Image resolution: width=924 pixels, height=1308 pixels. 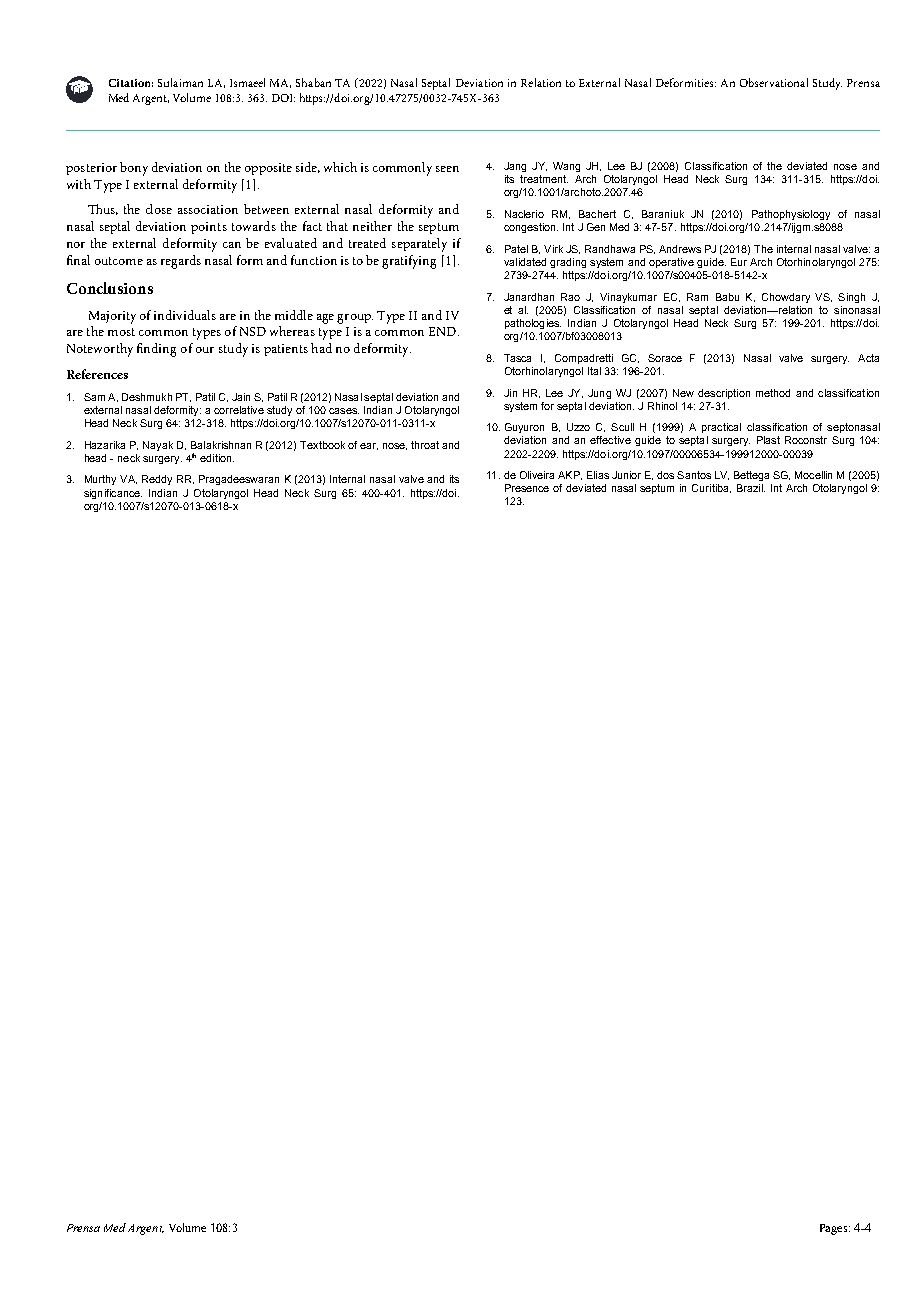 I want to click on Presence, so click(x=527, y=488).
